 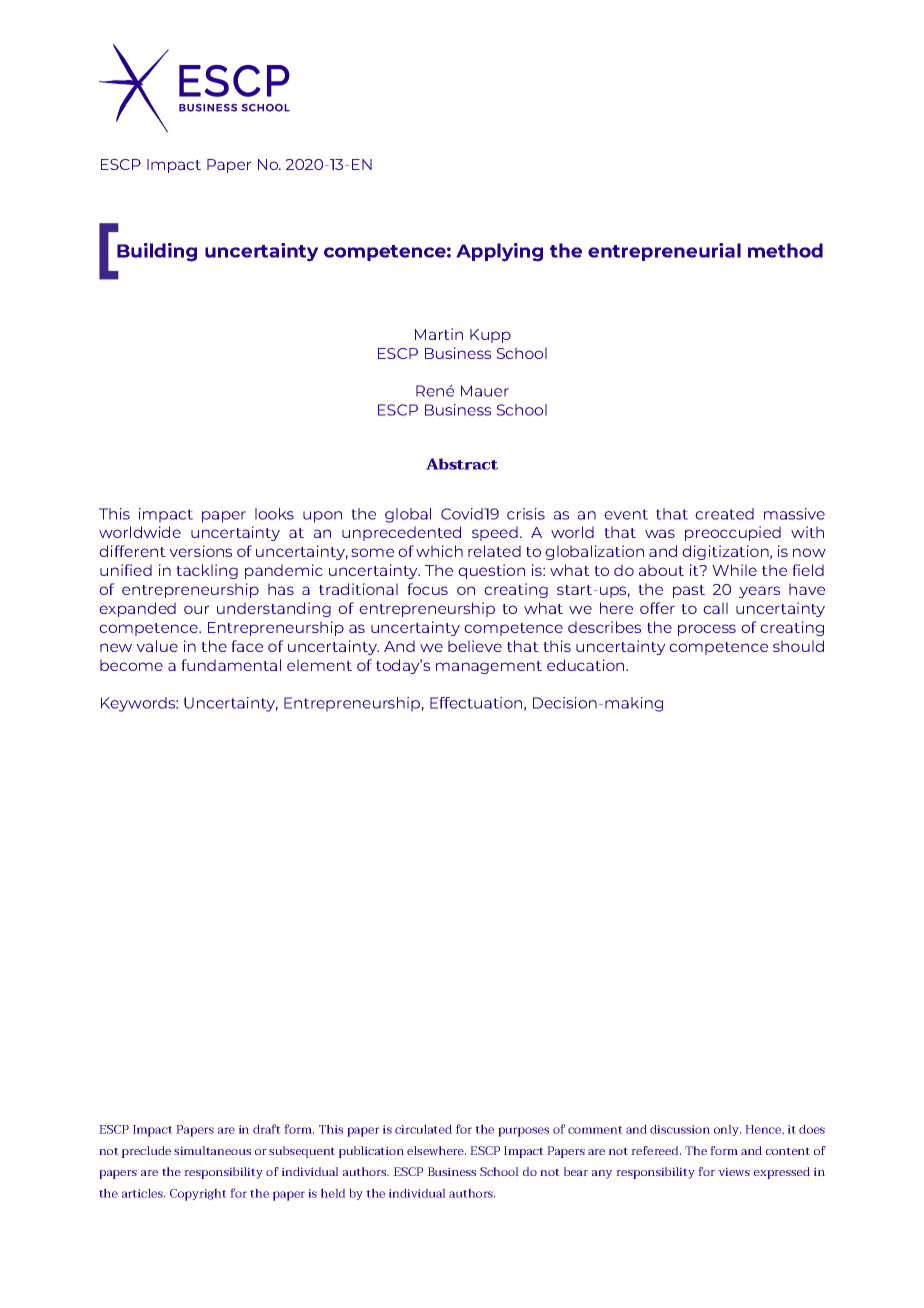 I want to click on Applying, so click(x=499, y=252).
